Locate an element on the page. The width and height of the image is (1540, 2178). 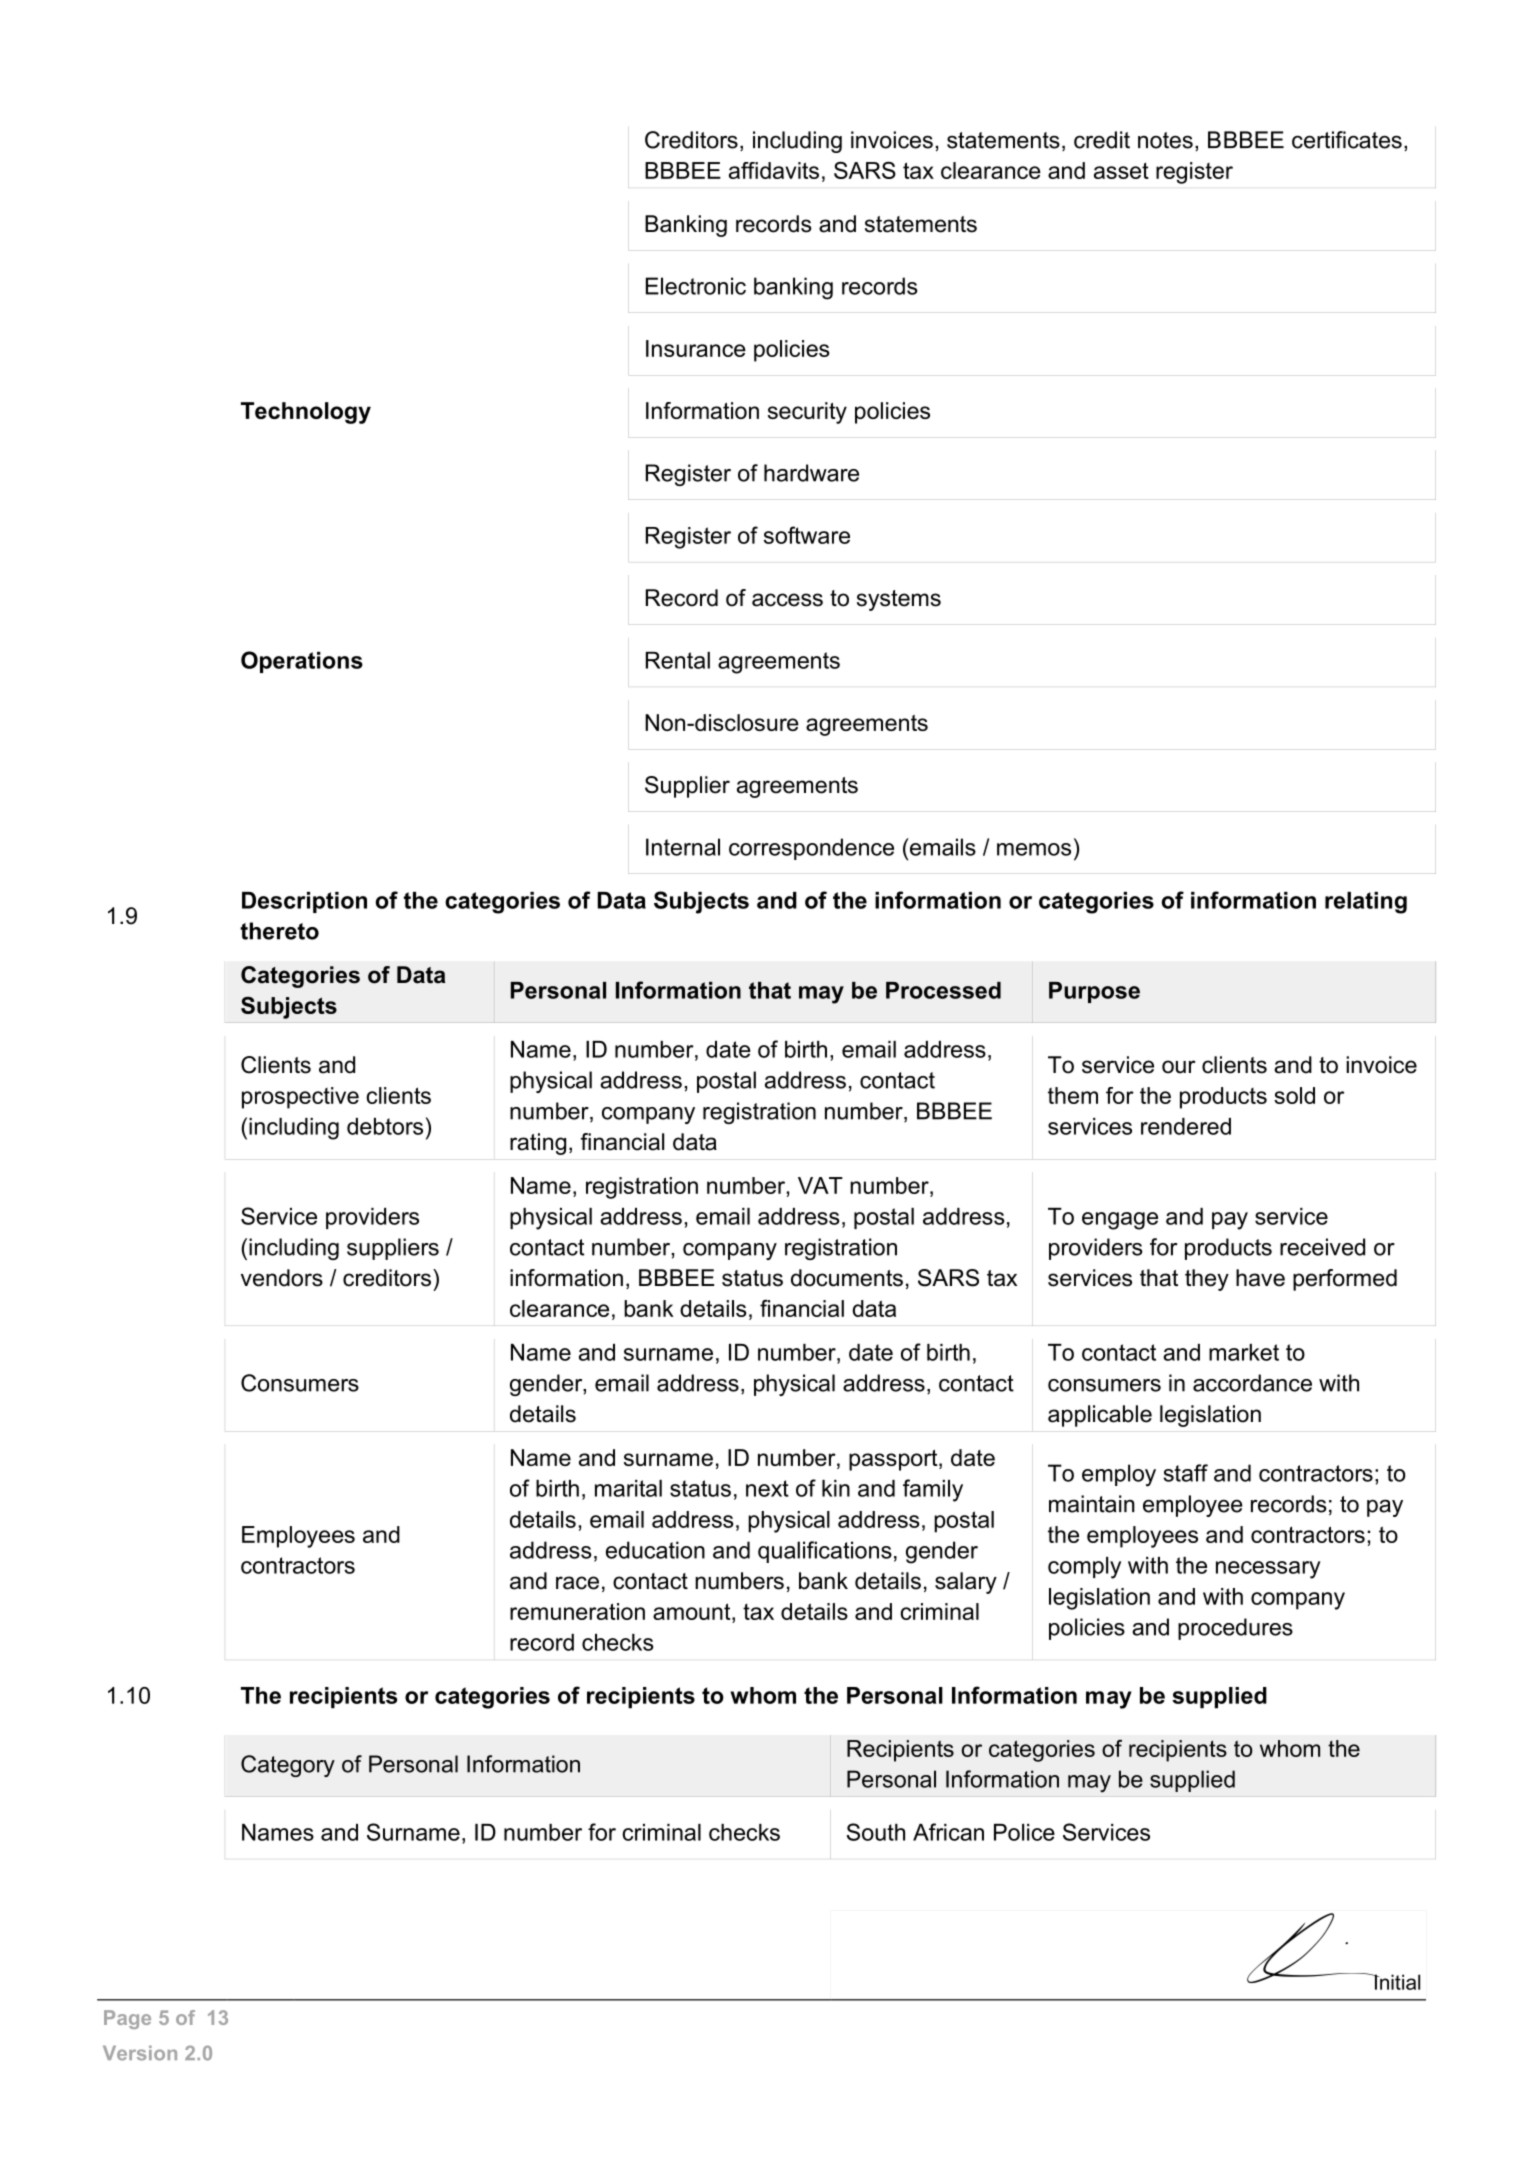
notes is located at coordinates (1165, 140).
